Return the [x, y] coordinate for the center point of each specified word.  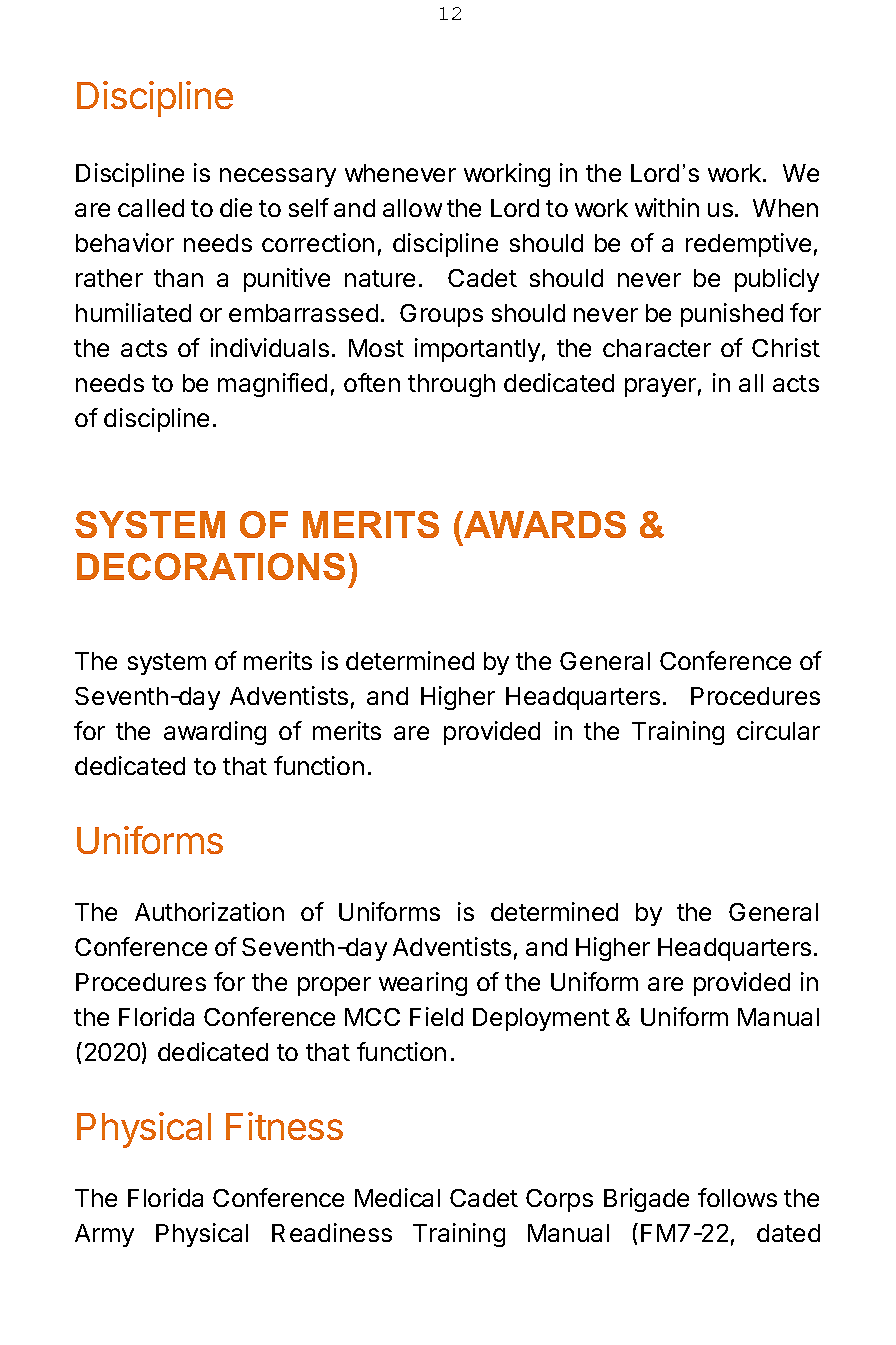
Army [104, 1235]
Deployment [541, 1019]
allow [412, 208]
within [667, 207]
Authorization [209, 911]
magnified [272, 385]
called [151, 208]
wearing [423, 984]
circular [778, 730]
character [657, 348]
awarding [215, 733]
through [451, 385]
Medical [397, 1197]
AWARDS [545, 524]
